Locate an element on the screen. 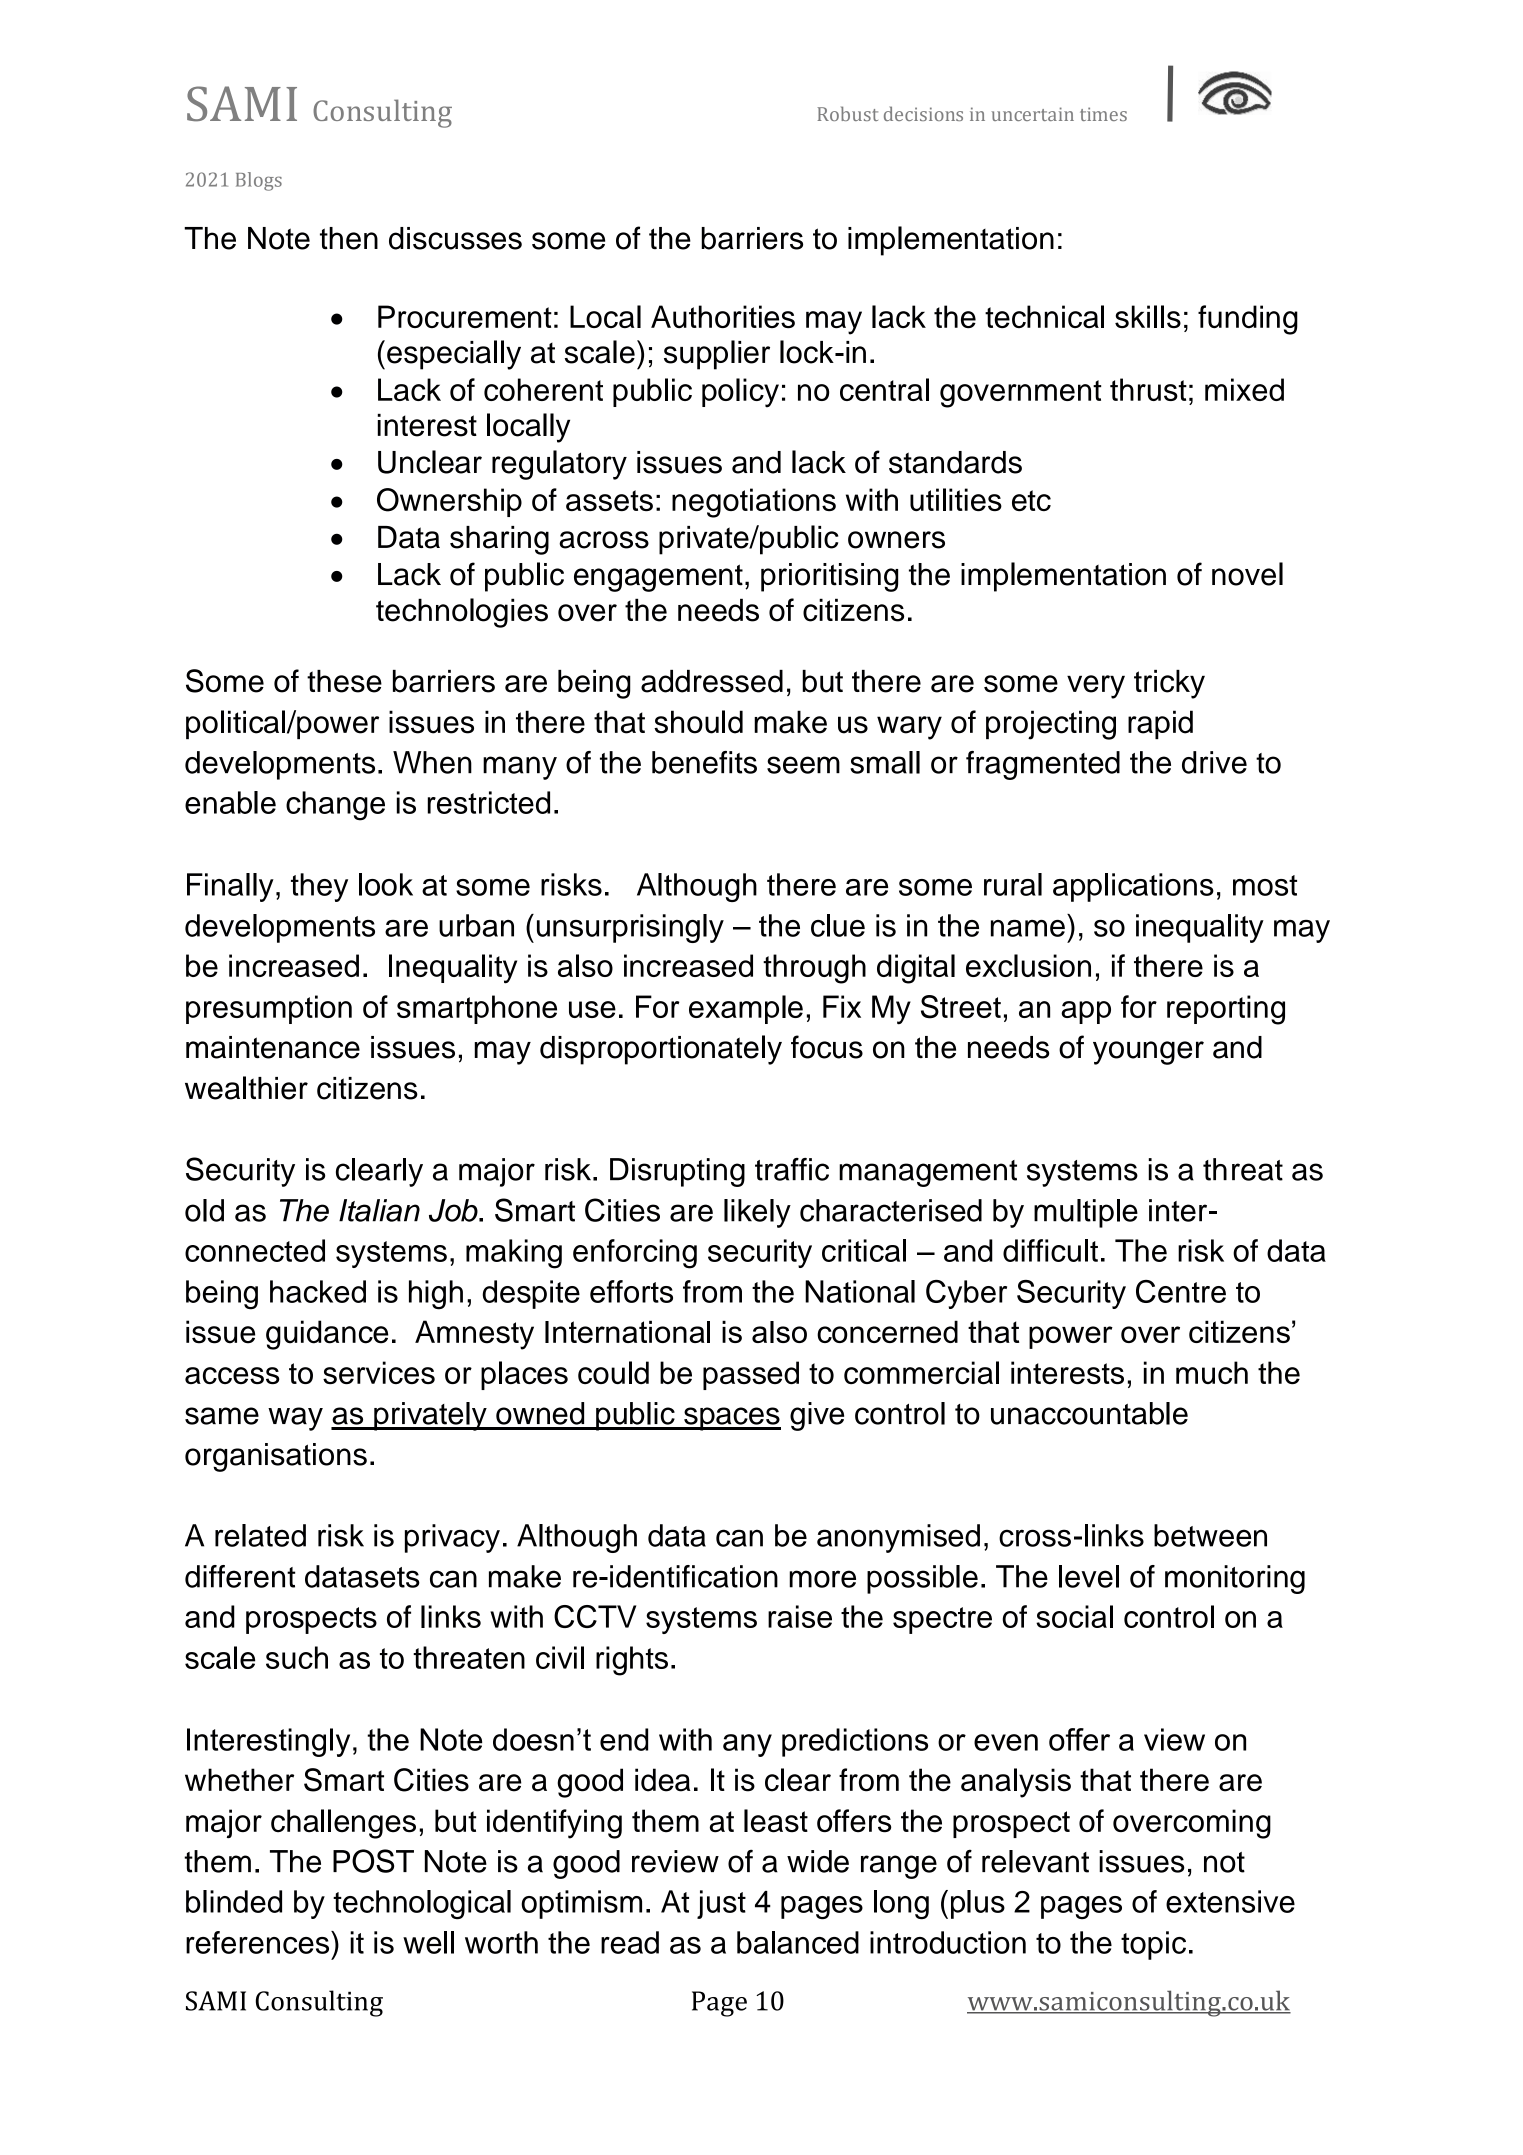 The width and height of the screenshot is (1523, 2155). these is located at coordinates (344, 681).
